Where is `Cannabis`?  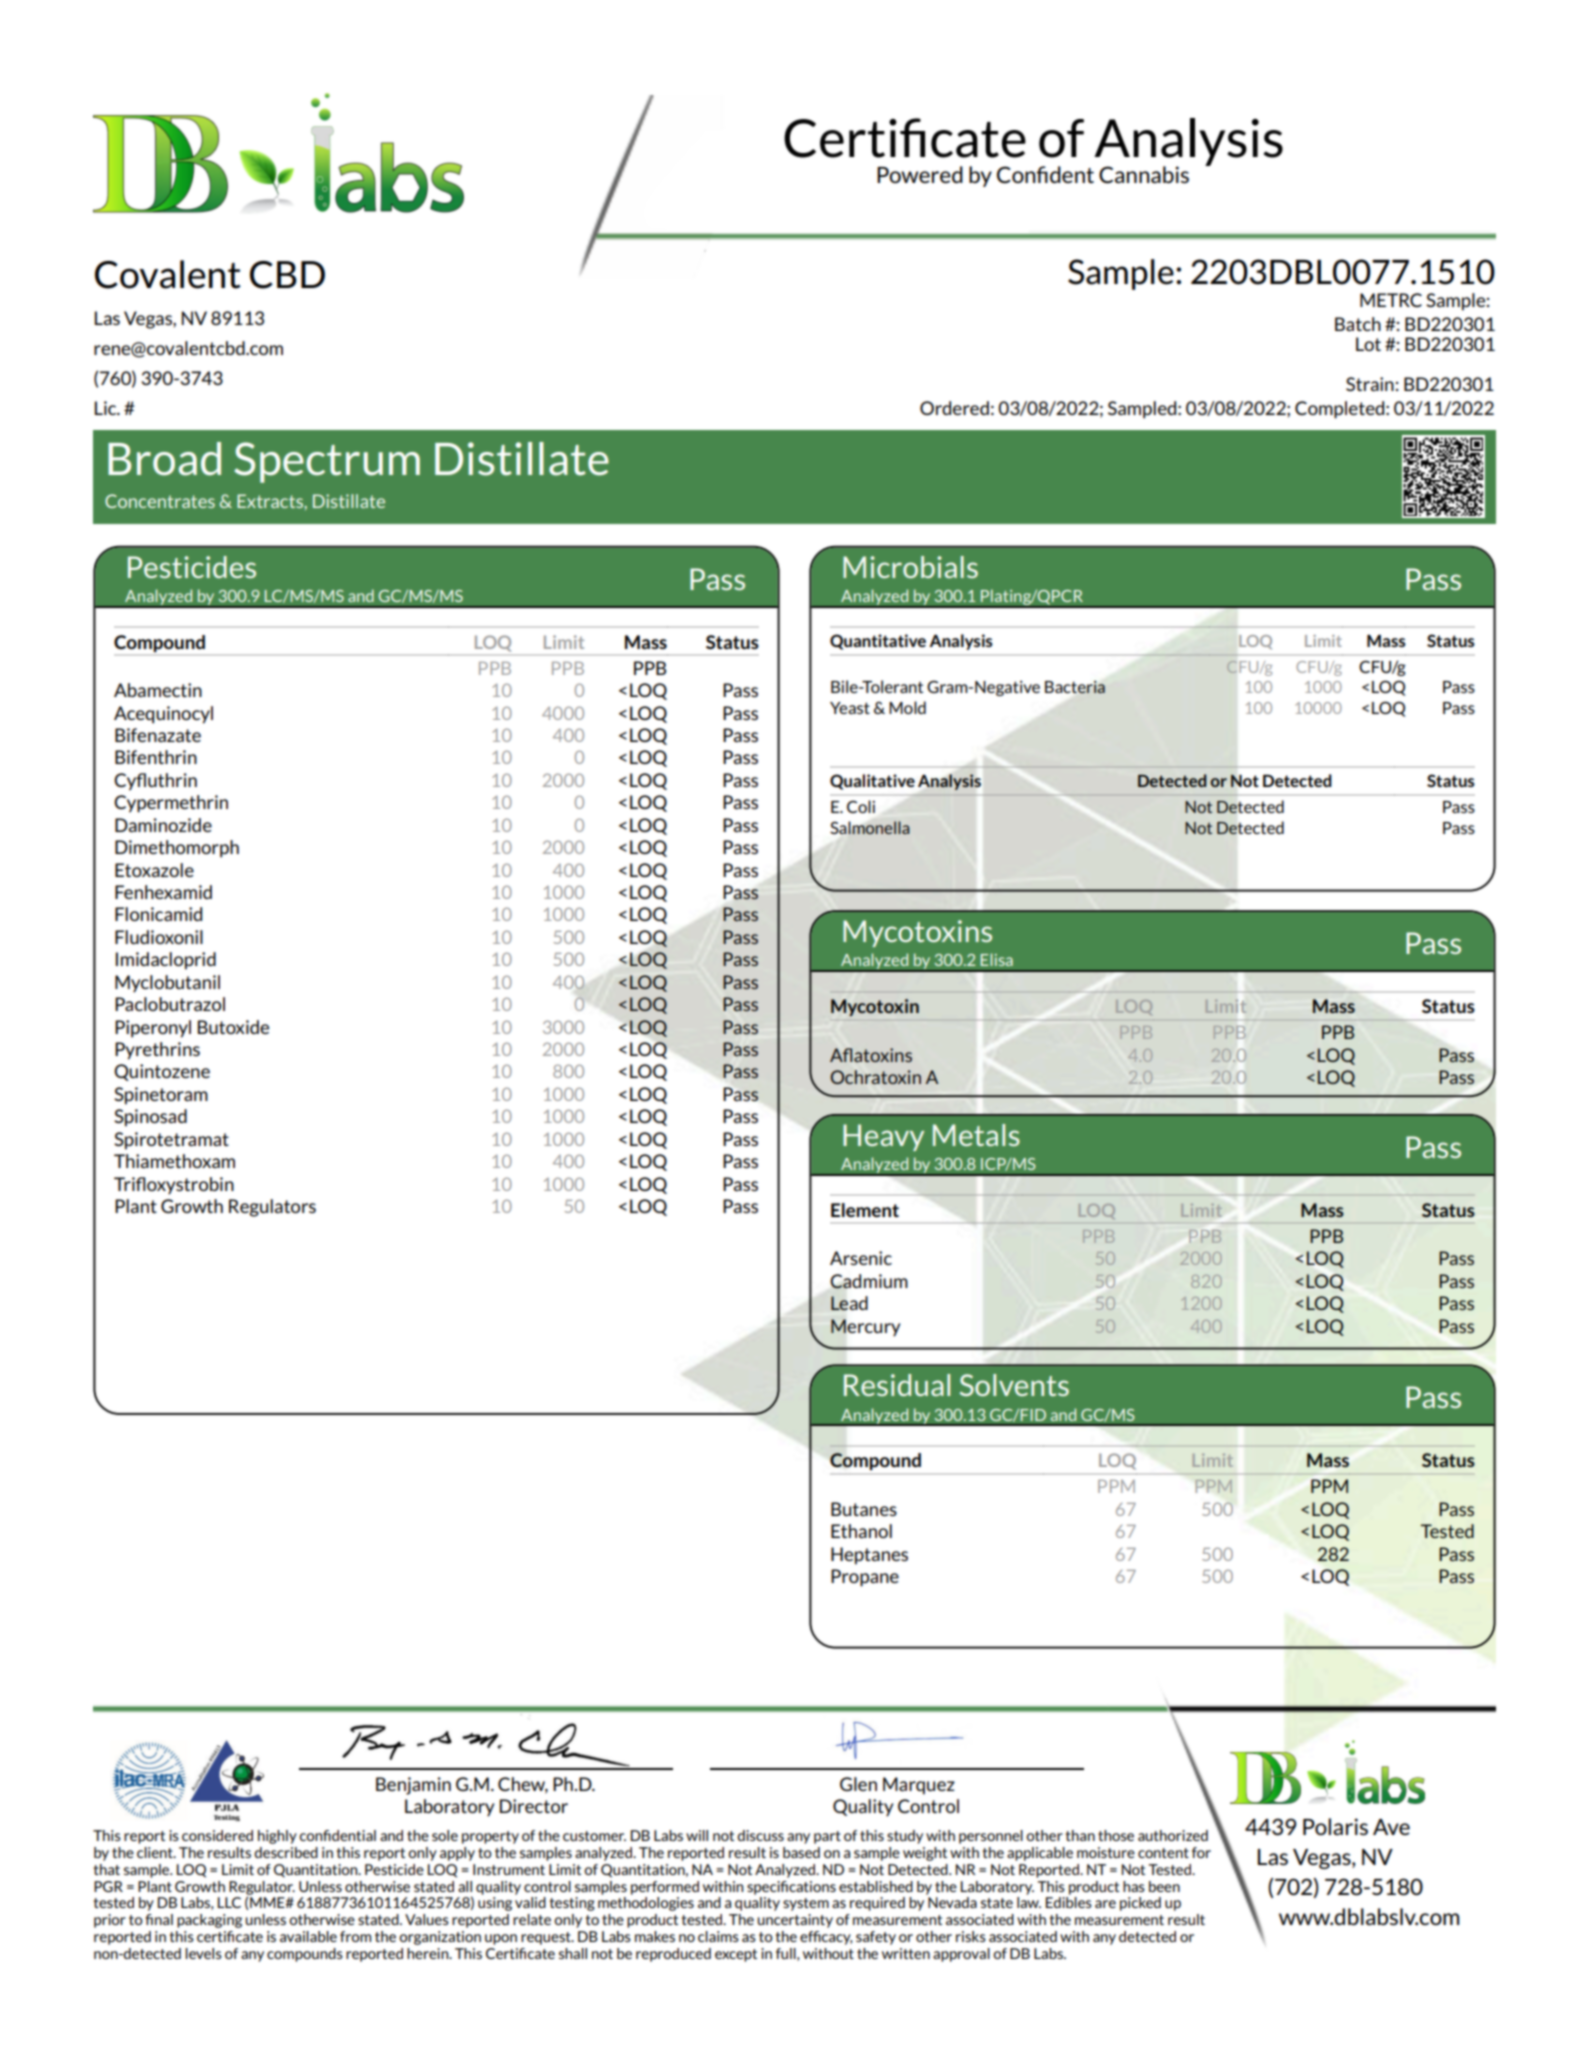
Cannabis is located at coordinates (1144, 175).
